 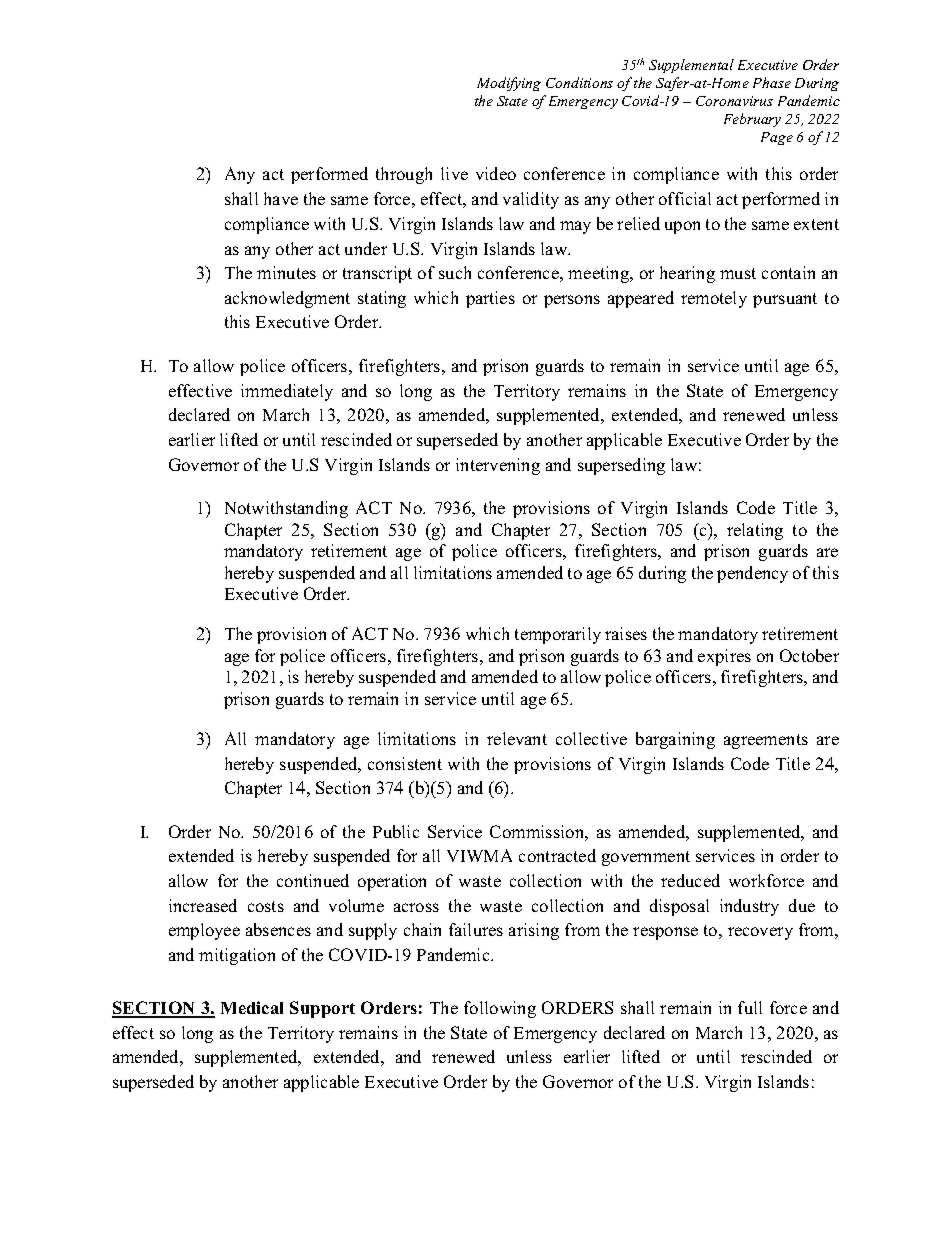 I want to click on temporarily, so click(x=558, y=635).
